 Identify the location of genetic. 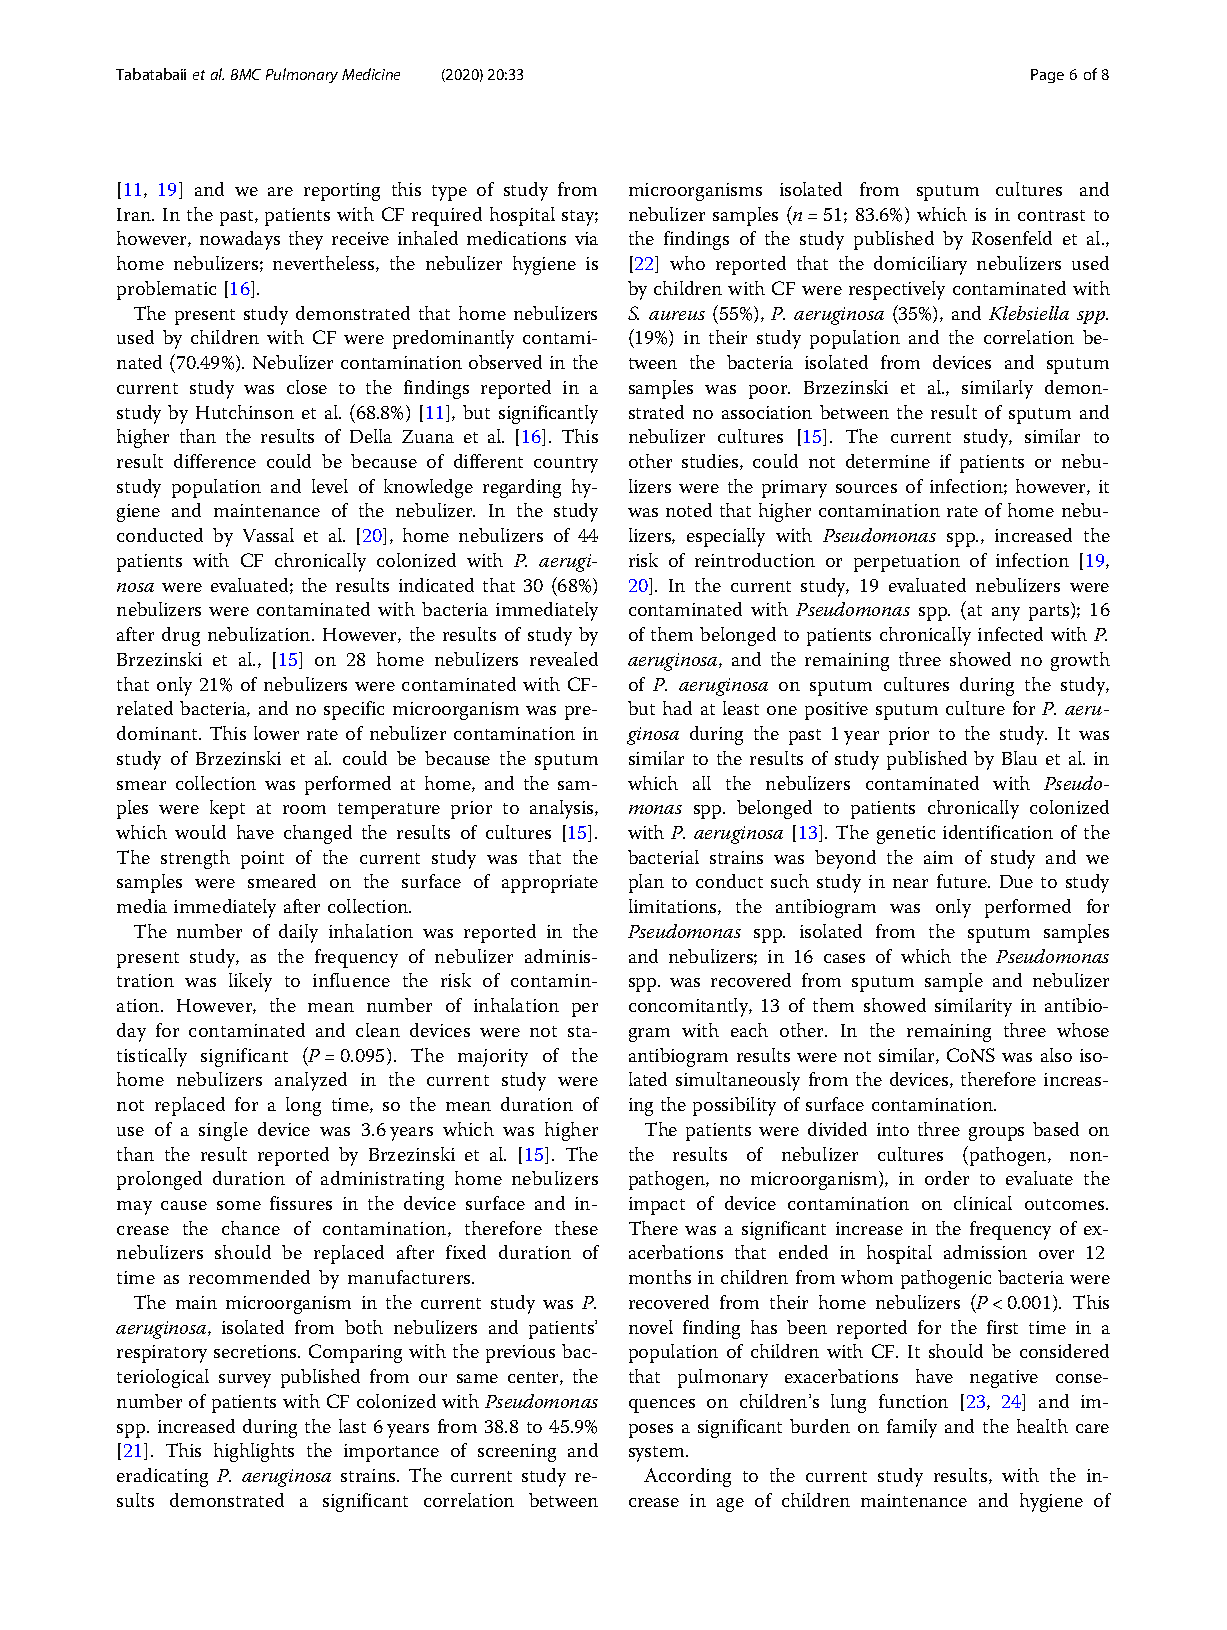
(906, 835).
